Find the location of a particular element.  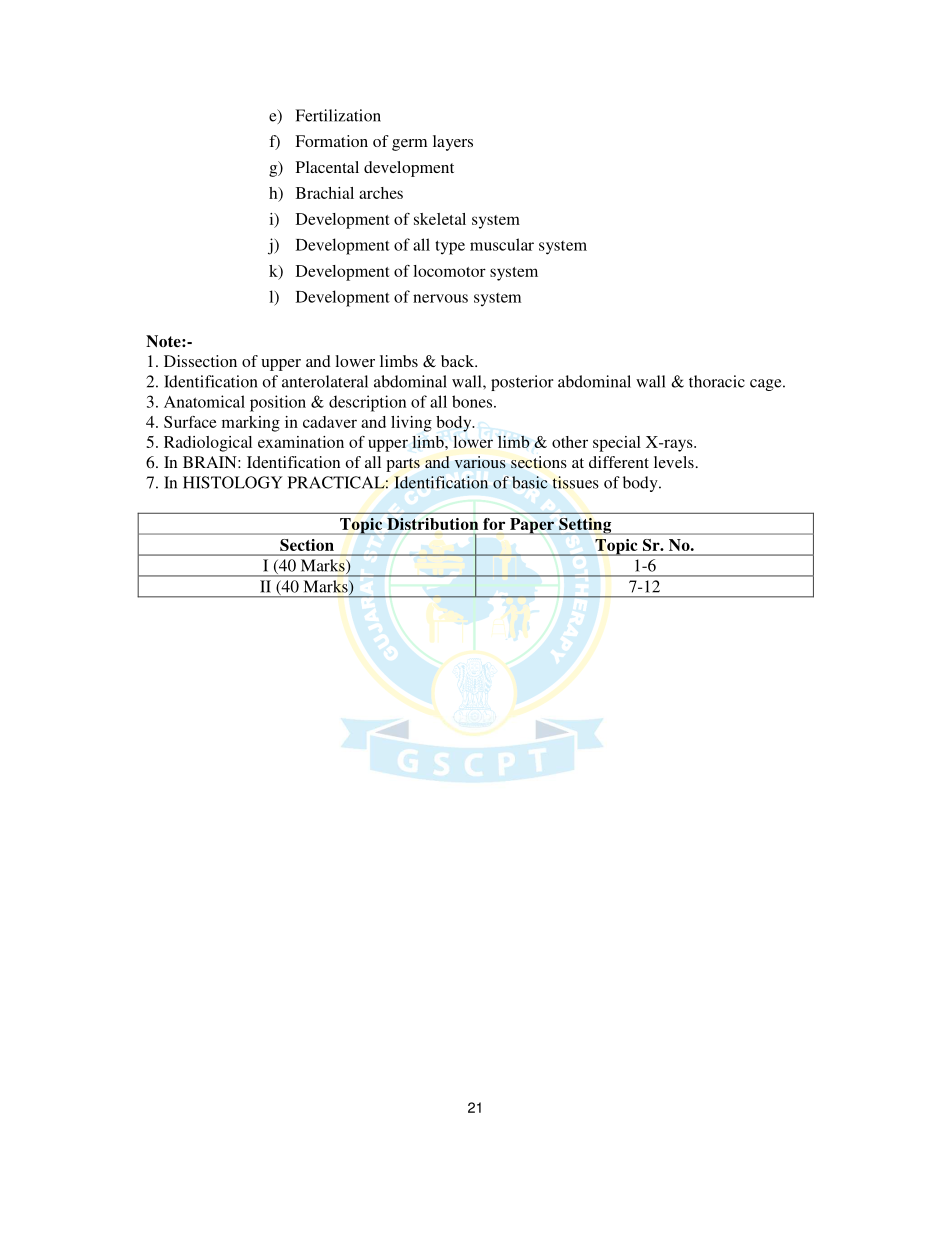

Formation is located at coordinates (331, 141).
